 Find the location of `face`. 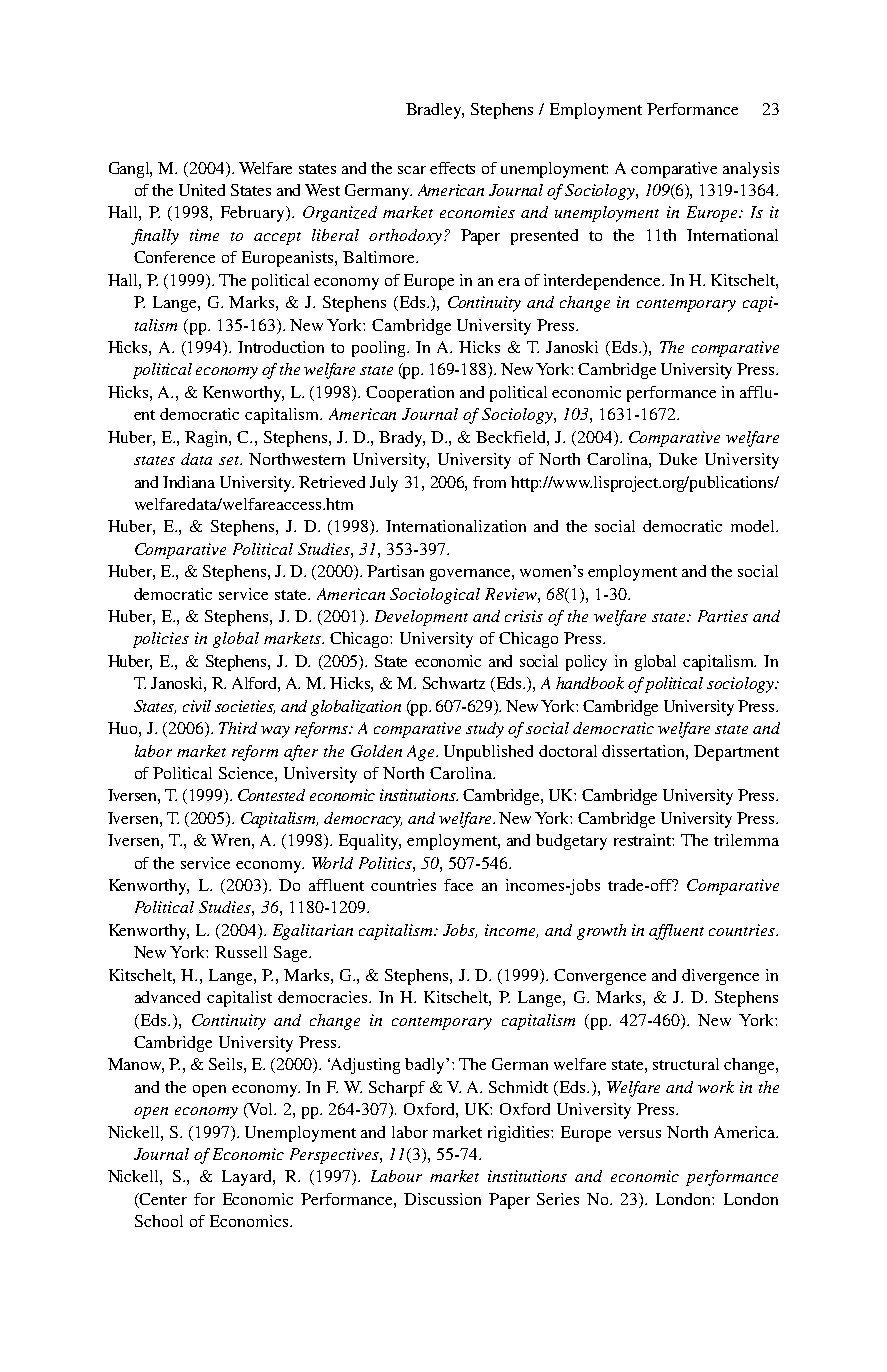

face is located at coordinates (458, 885).
